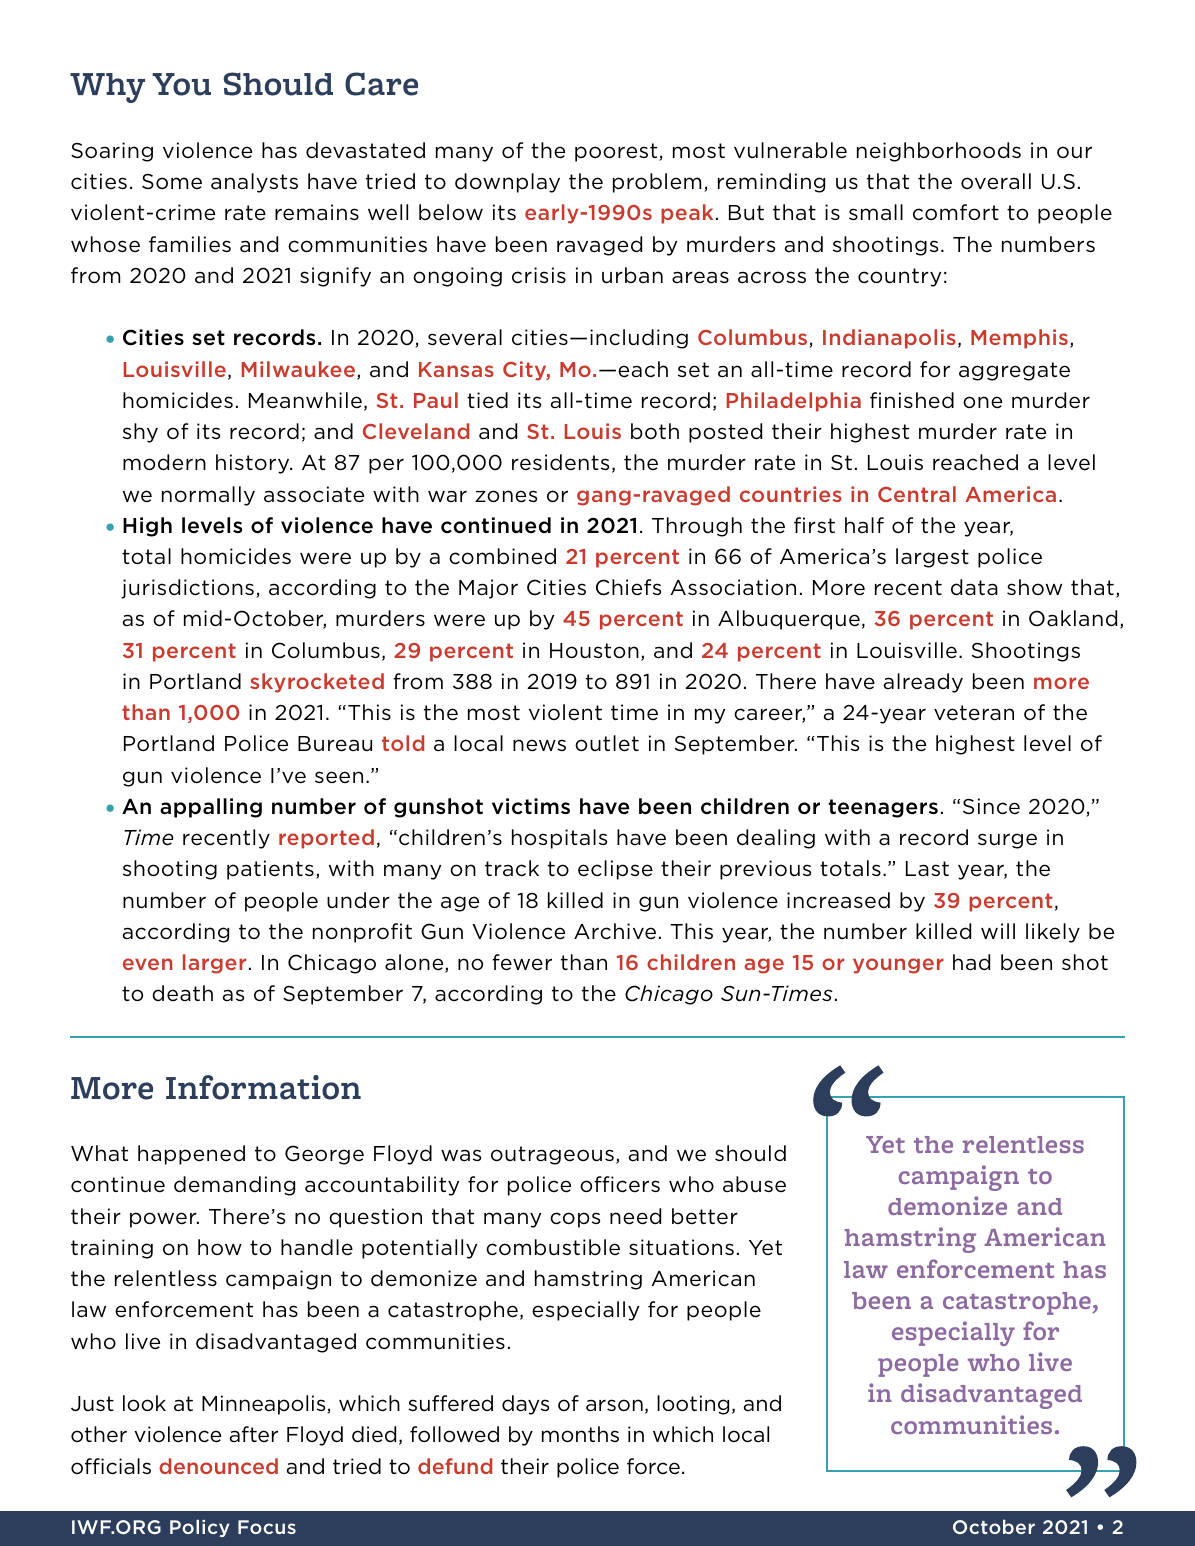 The image size is (1195, 1546). Describe the element at coordinates (172, 182) in the document. I see `Some` at that location.
